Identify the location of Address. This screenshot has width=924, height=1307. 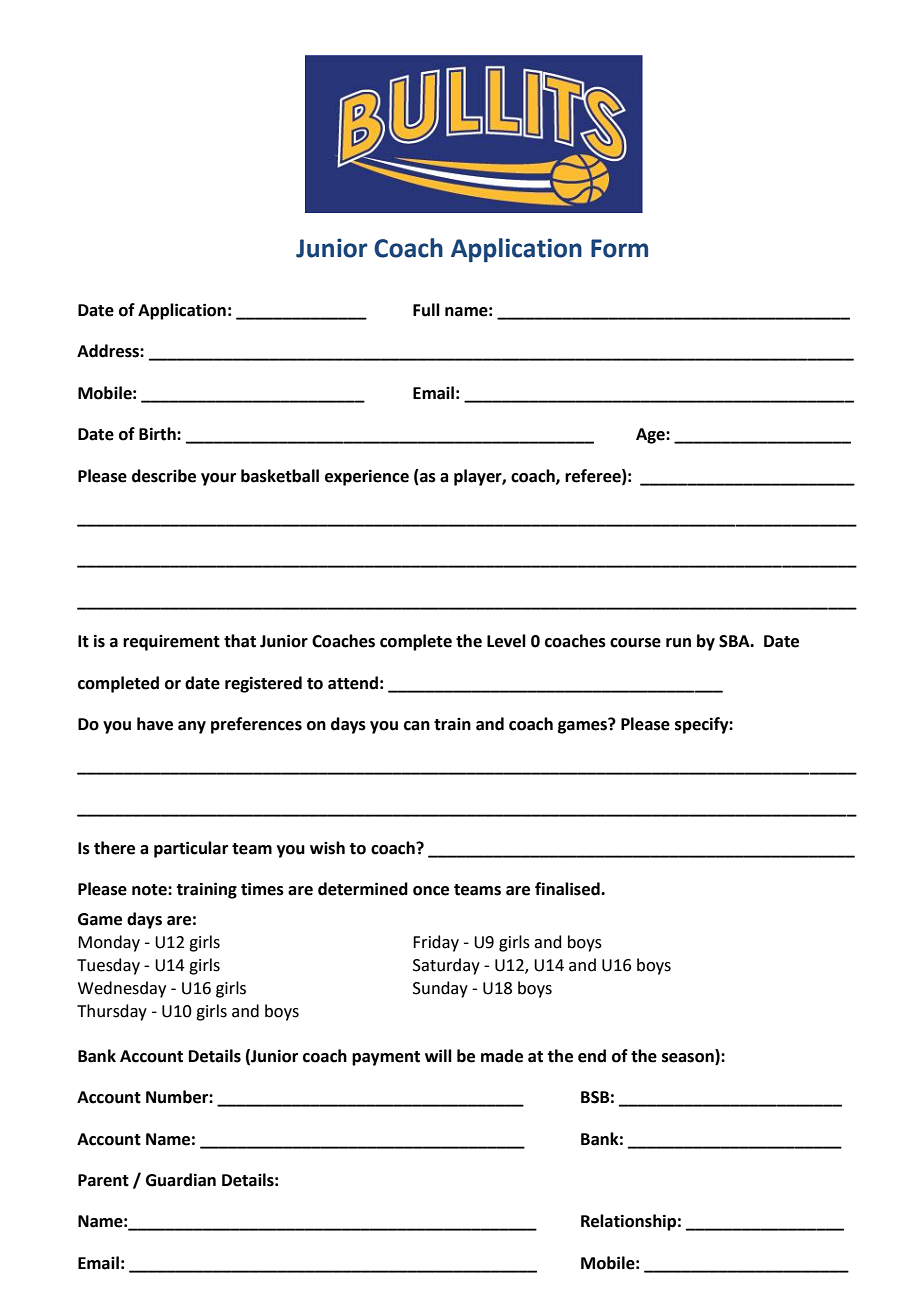
(109, 351).
